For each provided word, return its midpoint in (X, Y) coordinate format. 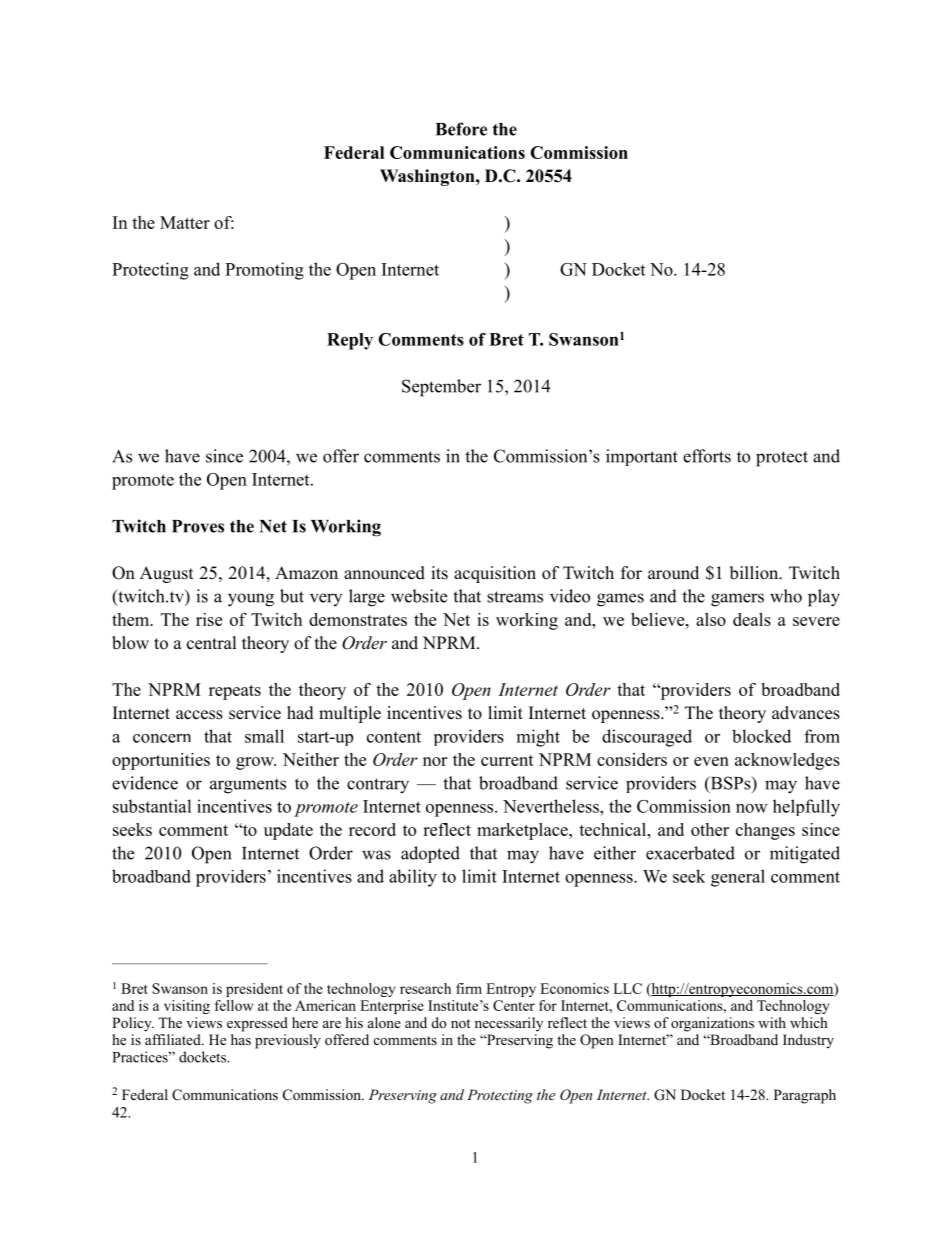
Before (461, 129)
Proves (198, 526)
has (241, 1039)
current (507, 760)
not (461, 1023)
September (441, 388)
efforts (707, 456)
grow (256, 763)
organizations (712, 1024)
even (711, 761)
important (642, 457)
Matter (185, 222)
